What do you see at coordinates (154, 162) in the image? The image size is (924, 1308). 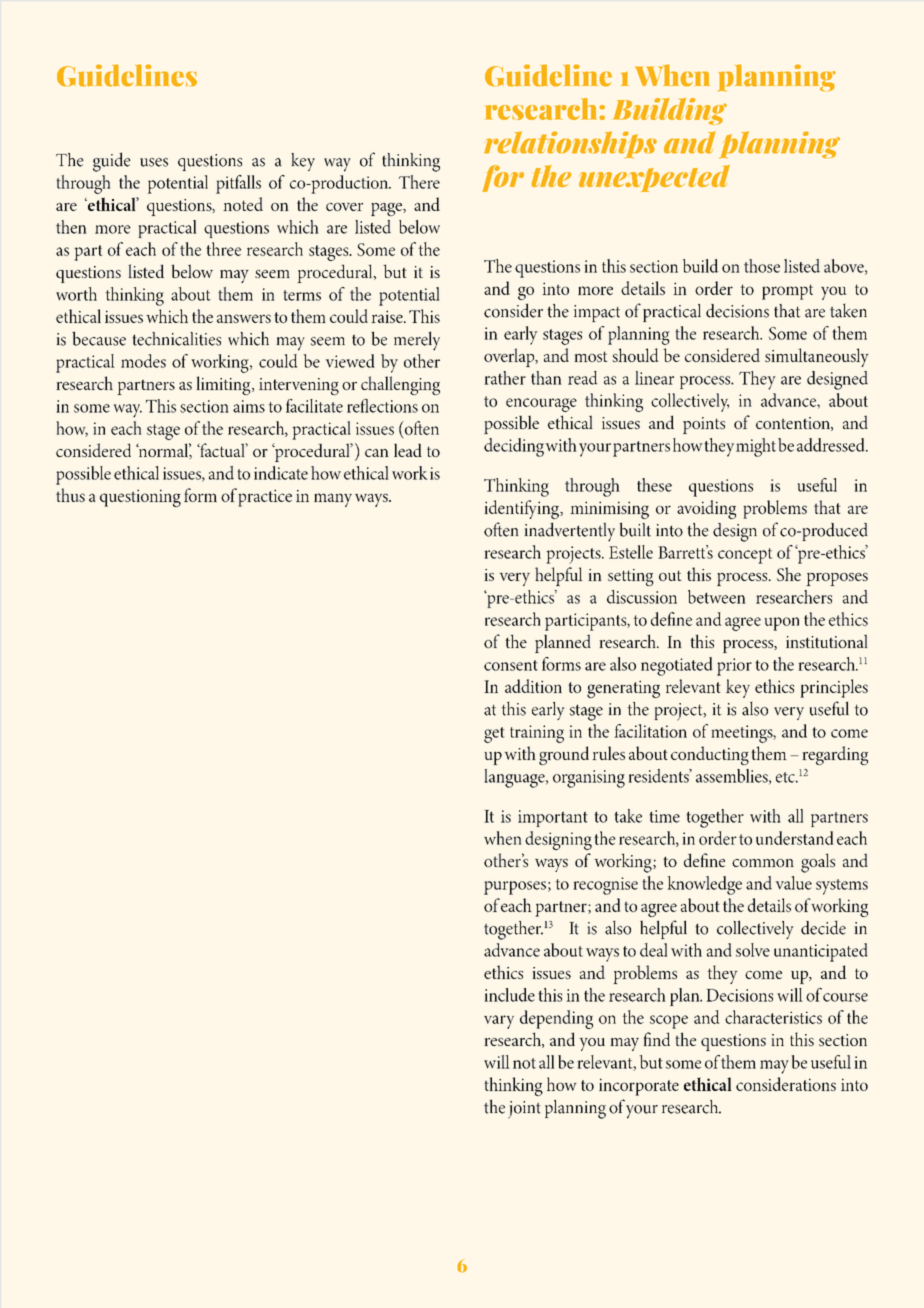 I see `uses` at bounding box center [154, 162].
